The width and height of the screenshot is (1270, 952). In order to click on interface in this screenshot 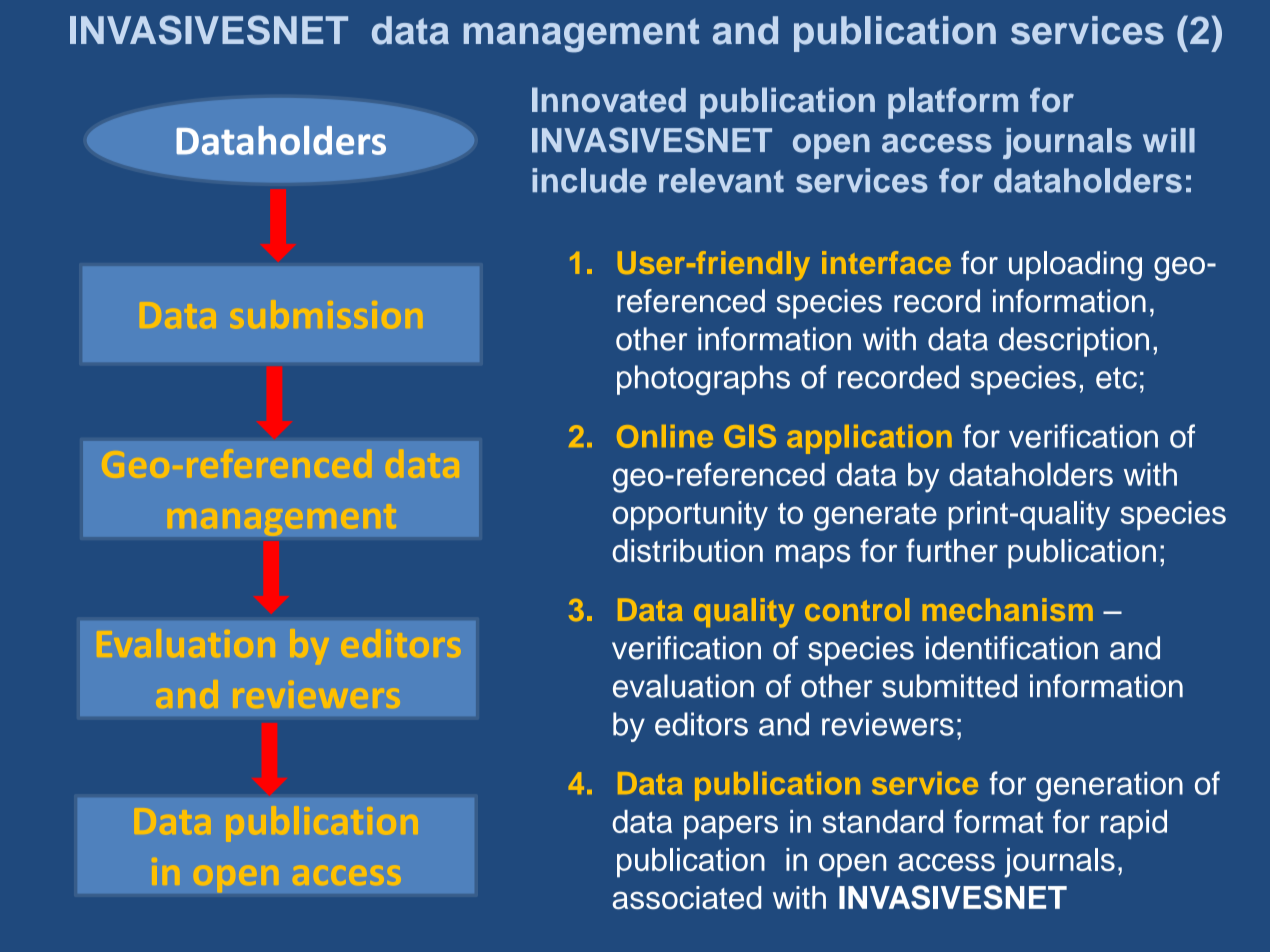, I will do `click(886, 262)`.
